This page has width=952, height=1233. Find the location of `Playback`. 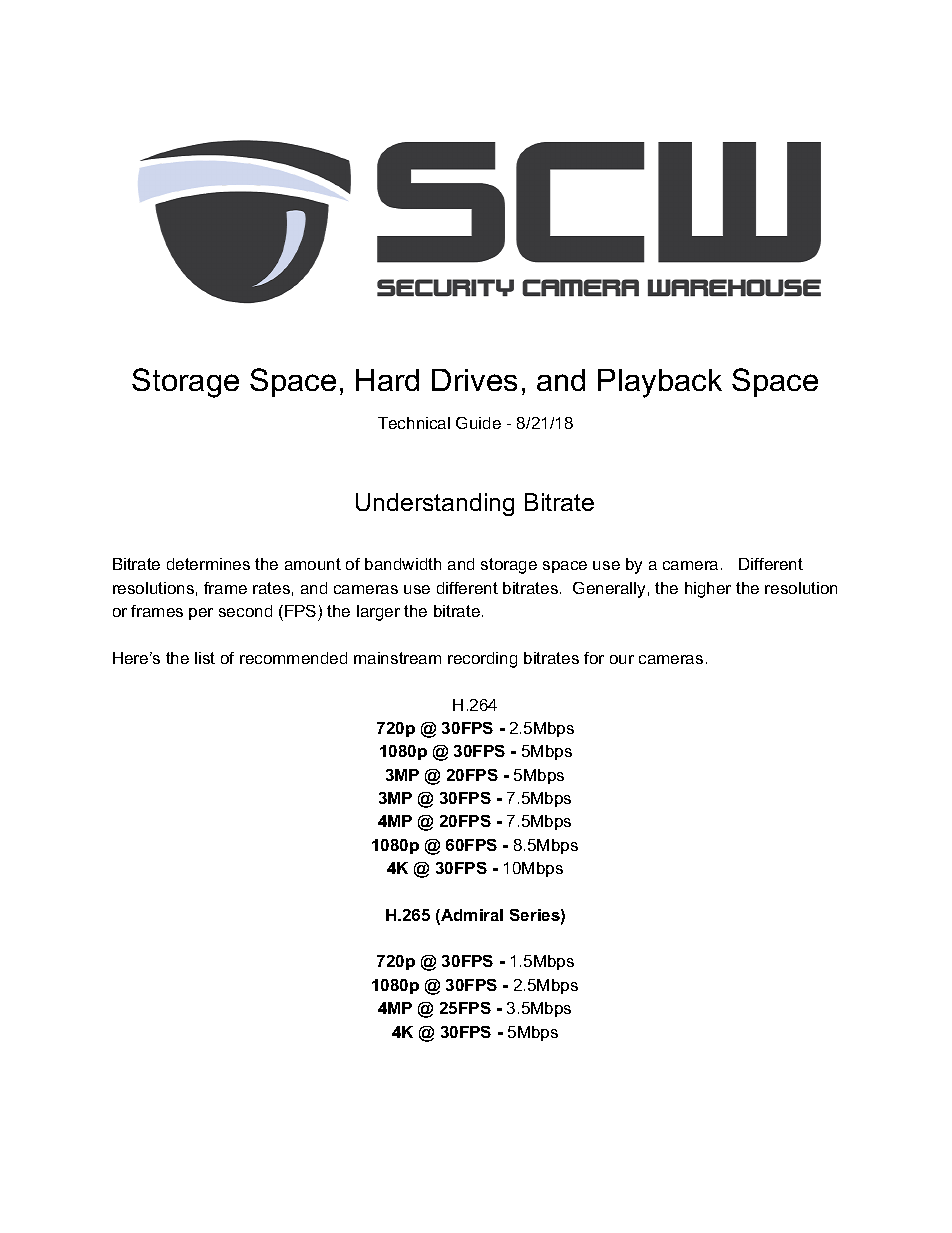

Playback is located at coordinates (660, 383).
